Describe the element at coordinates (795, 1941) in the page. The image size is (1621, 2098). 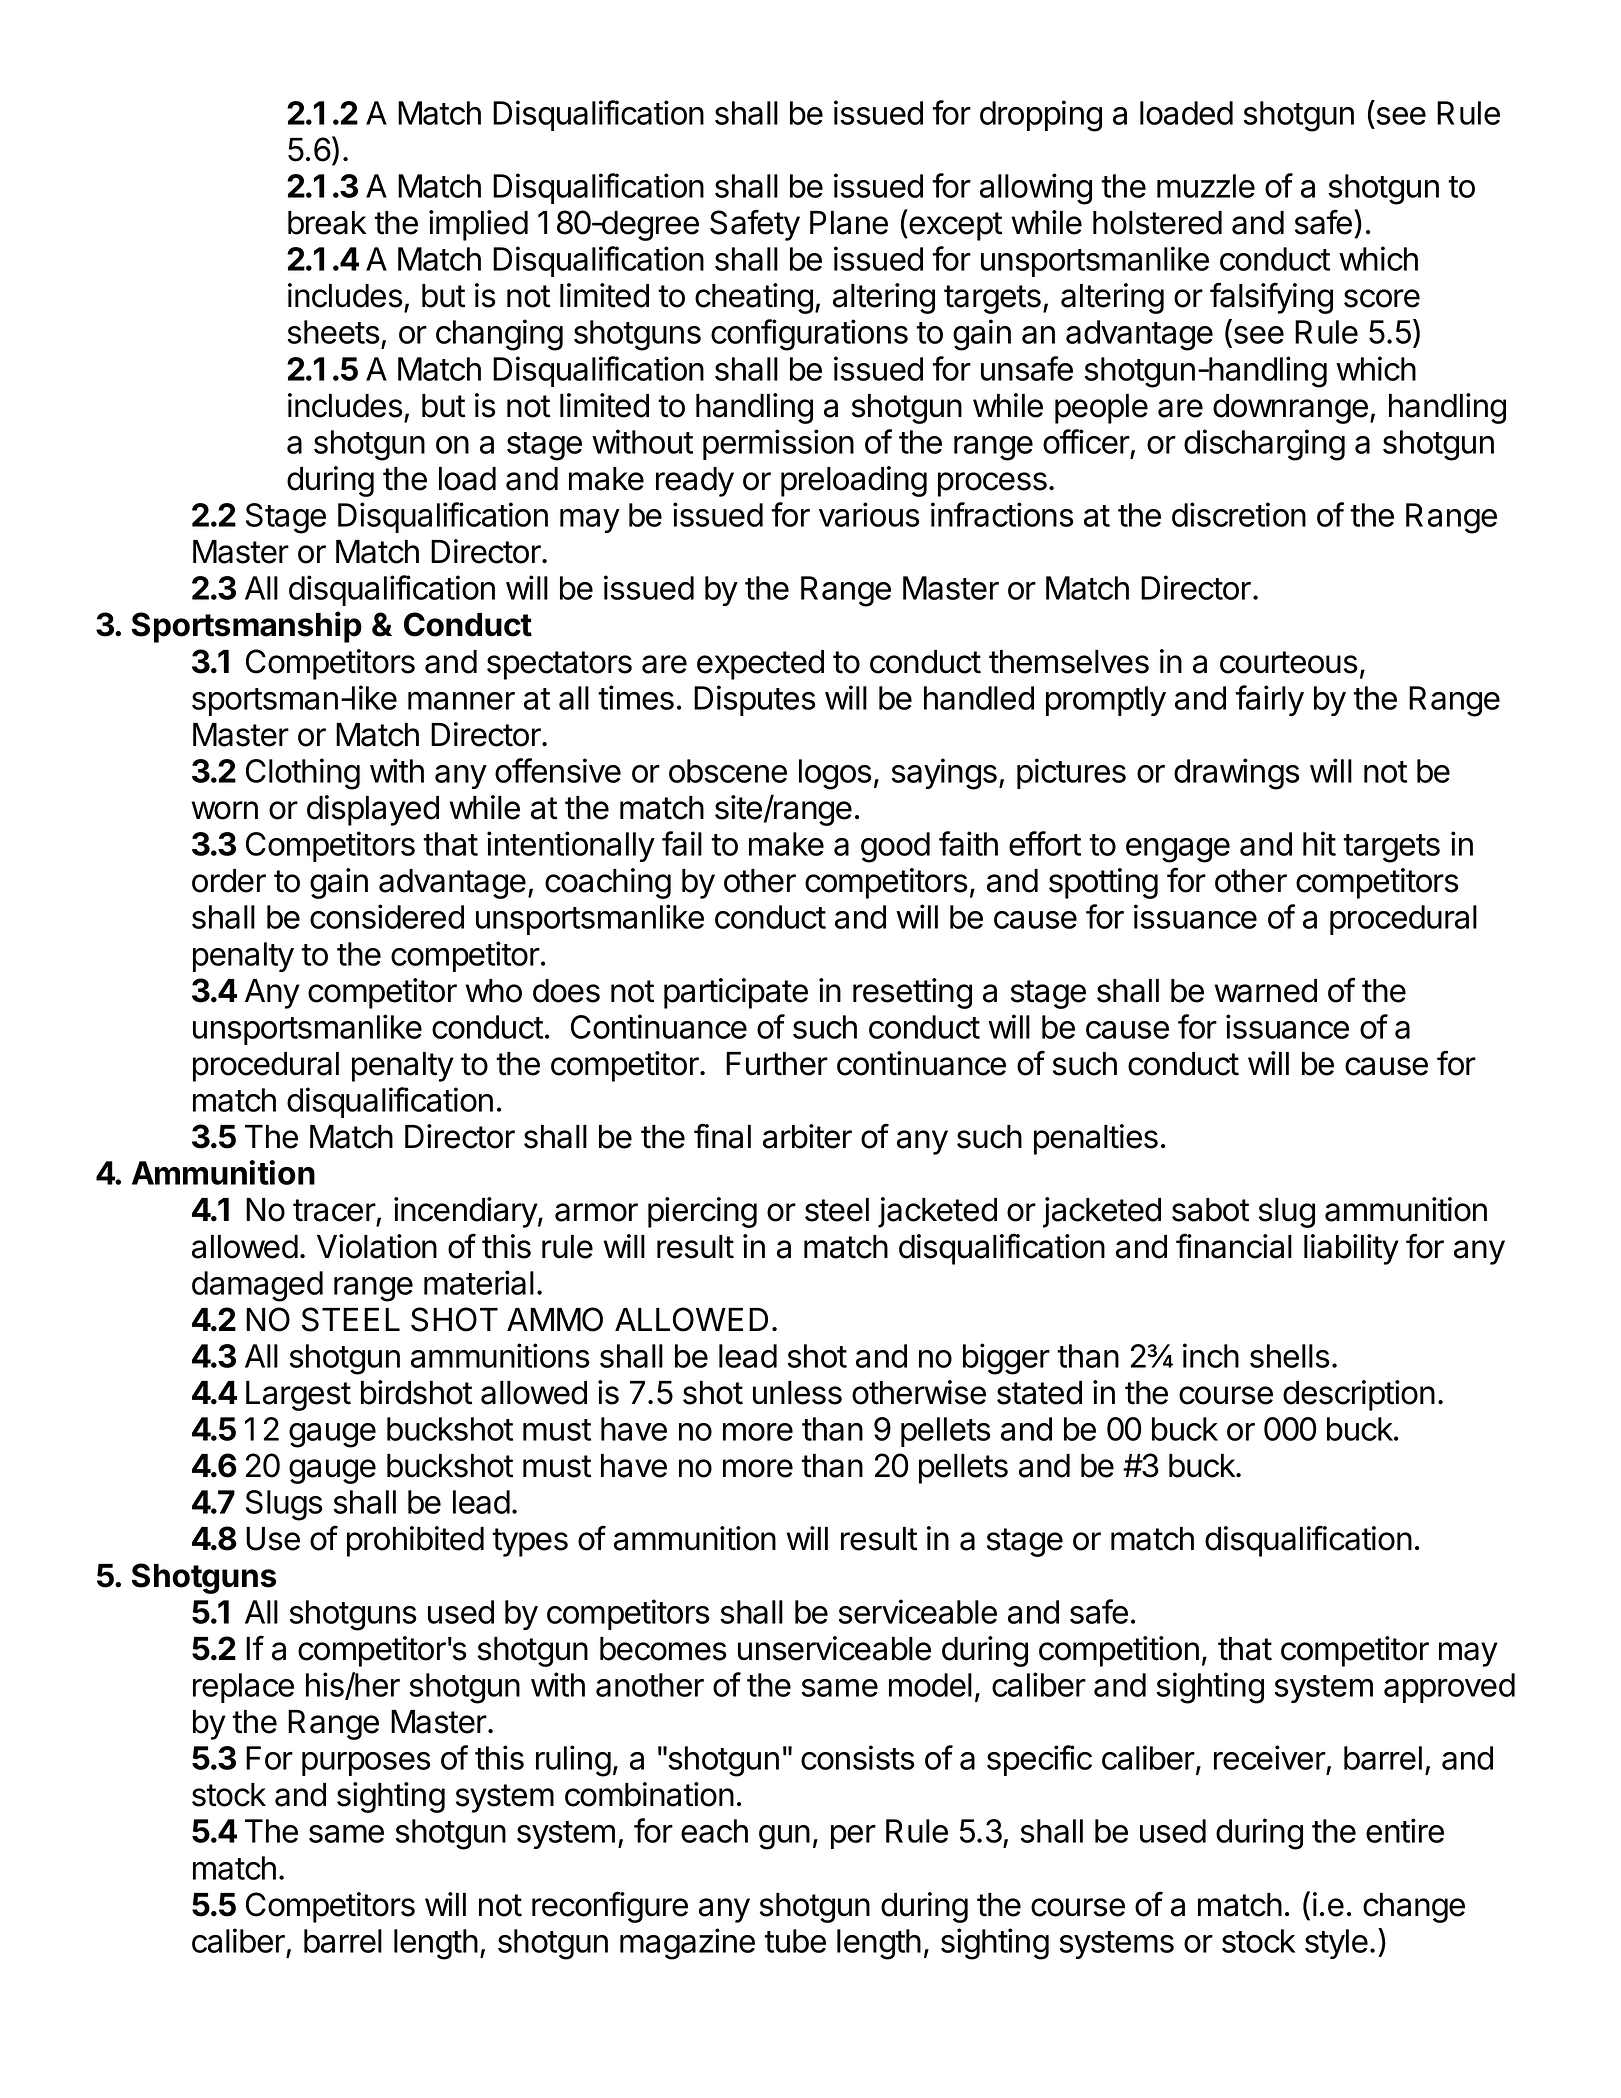
I see `tube` at that location.
